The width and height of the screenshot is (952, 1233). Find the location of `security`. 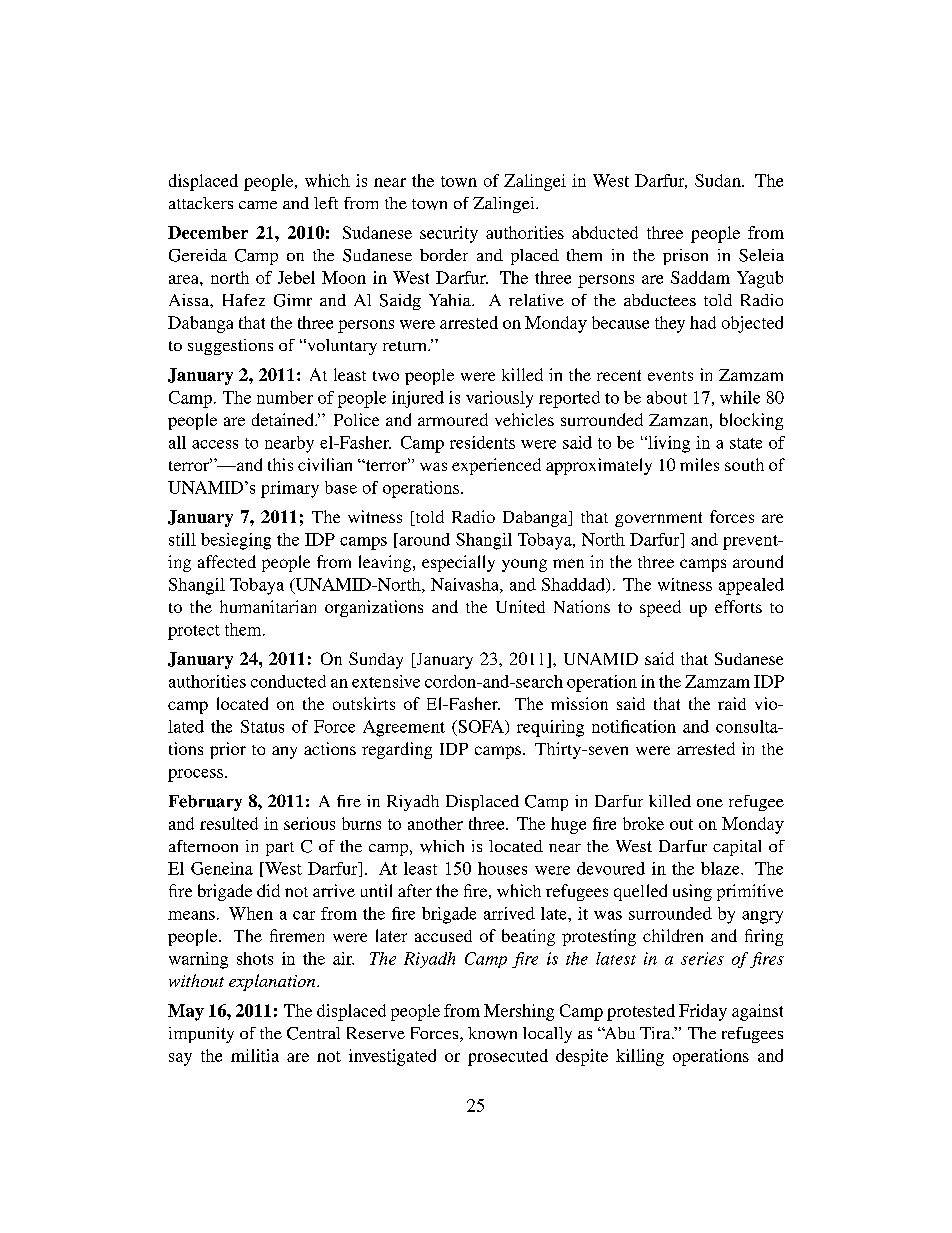

security is located at coordinates (449, 234).
